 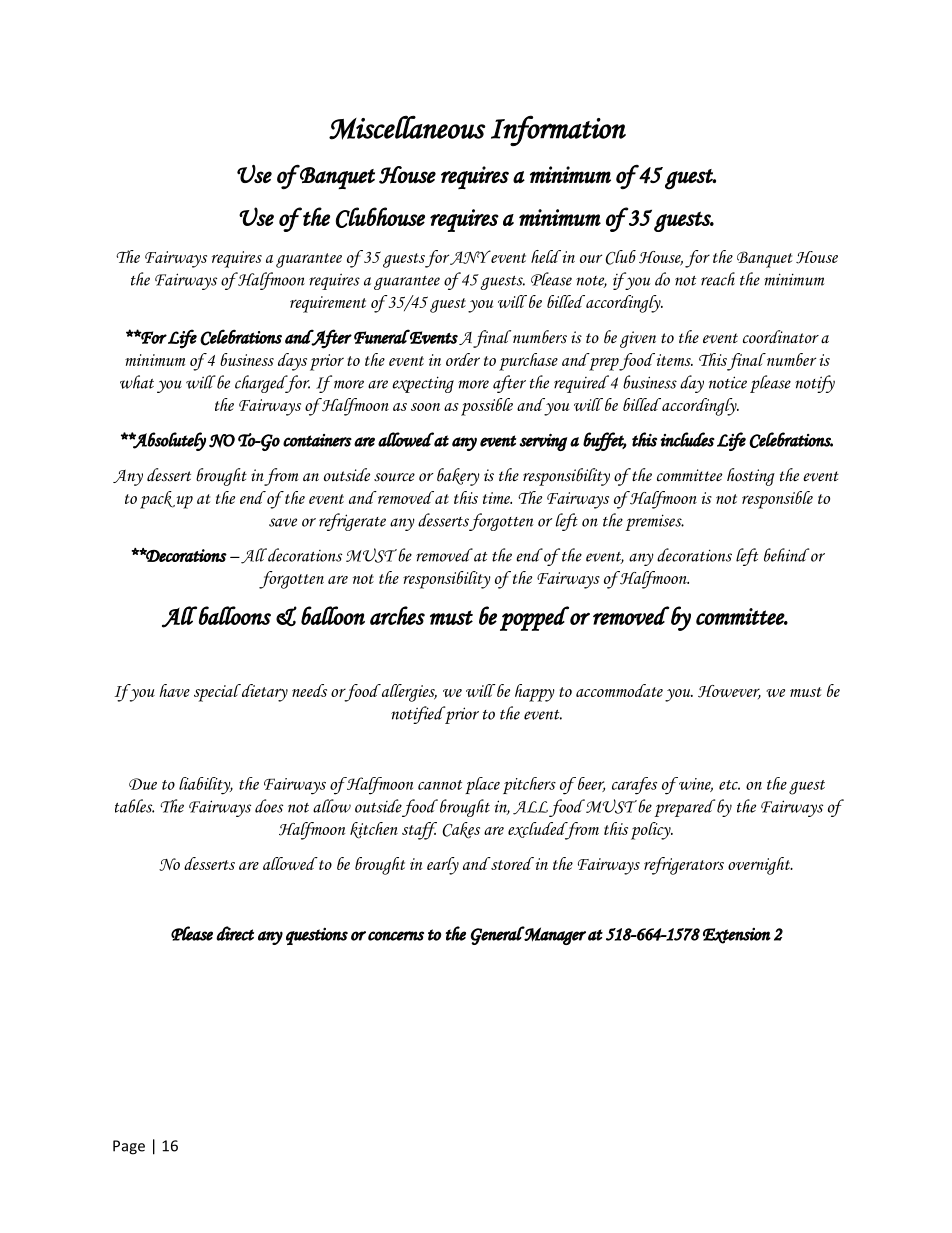 I want to click on reach, so click(x=718, y=279).
